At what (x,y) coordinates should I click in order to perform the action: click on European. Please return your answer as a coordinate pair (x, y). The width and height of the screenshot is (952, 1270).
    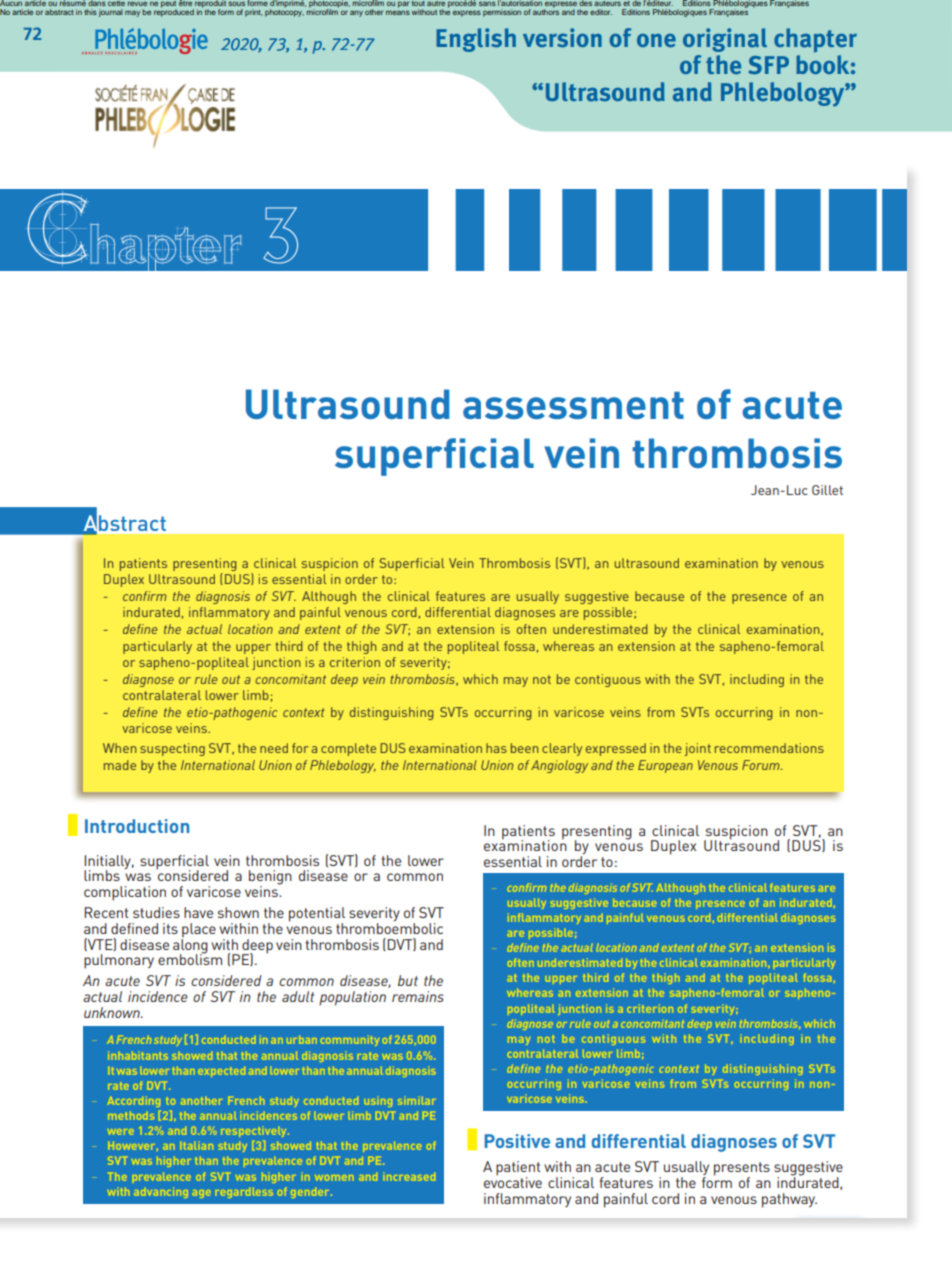
    Looking at the image, I should click on (665, 766).
